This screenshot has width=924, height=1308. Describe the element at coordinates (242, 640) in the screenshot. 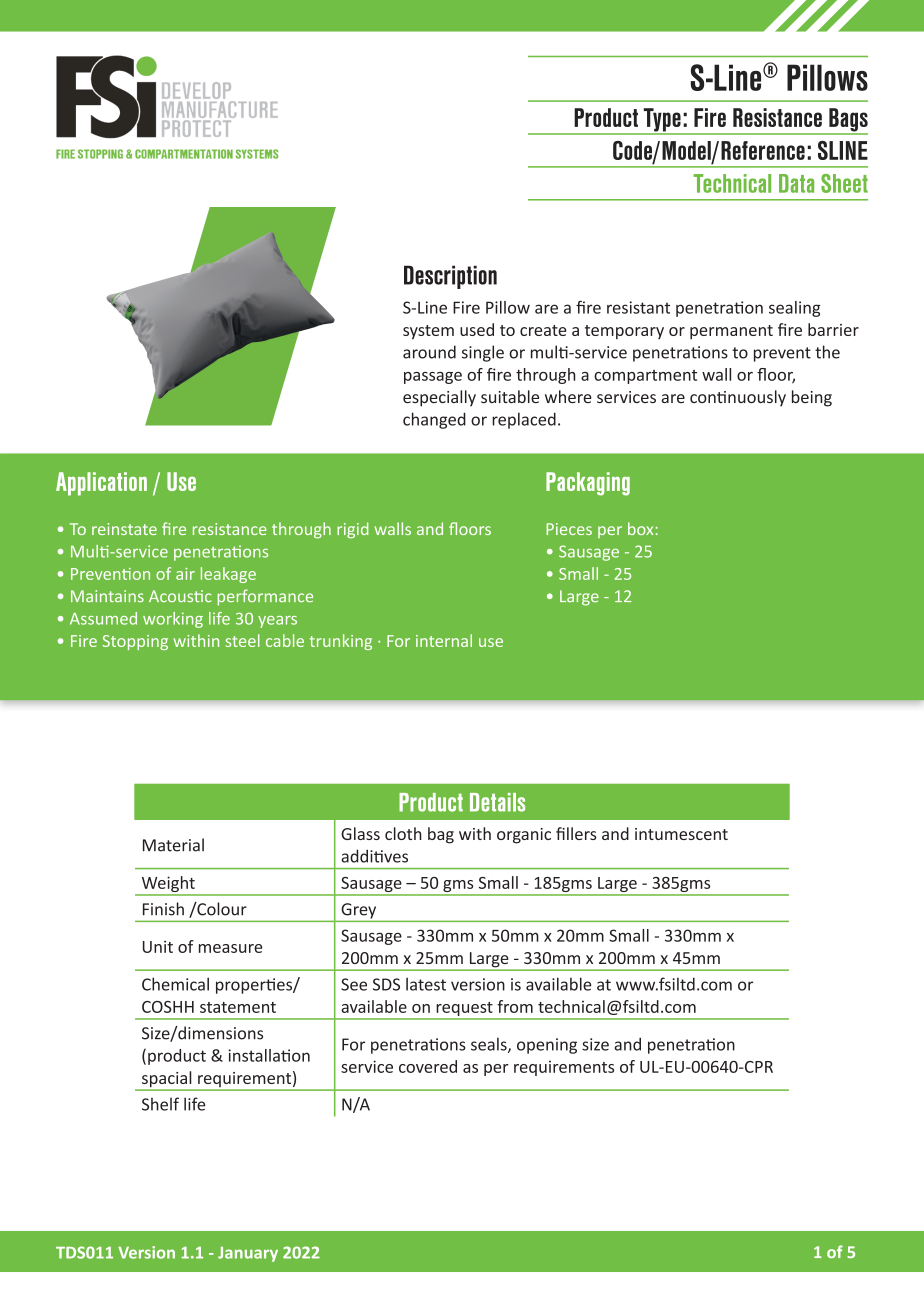

I see `steel` at that location.
